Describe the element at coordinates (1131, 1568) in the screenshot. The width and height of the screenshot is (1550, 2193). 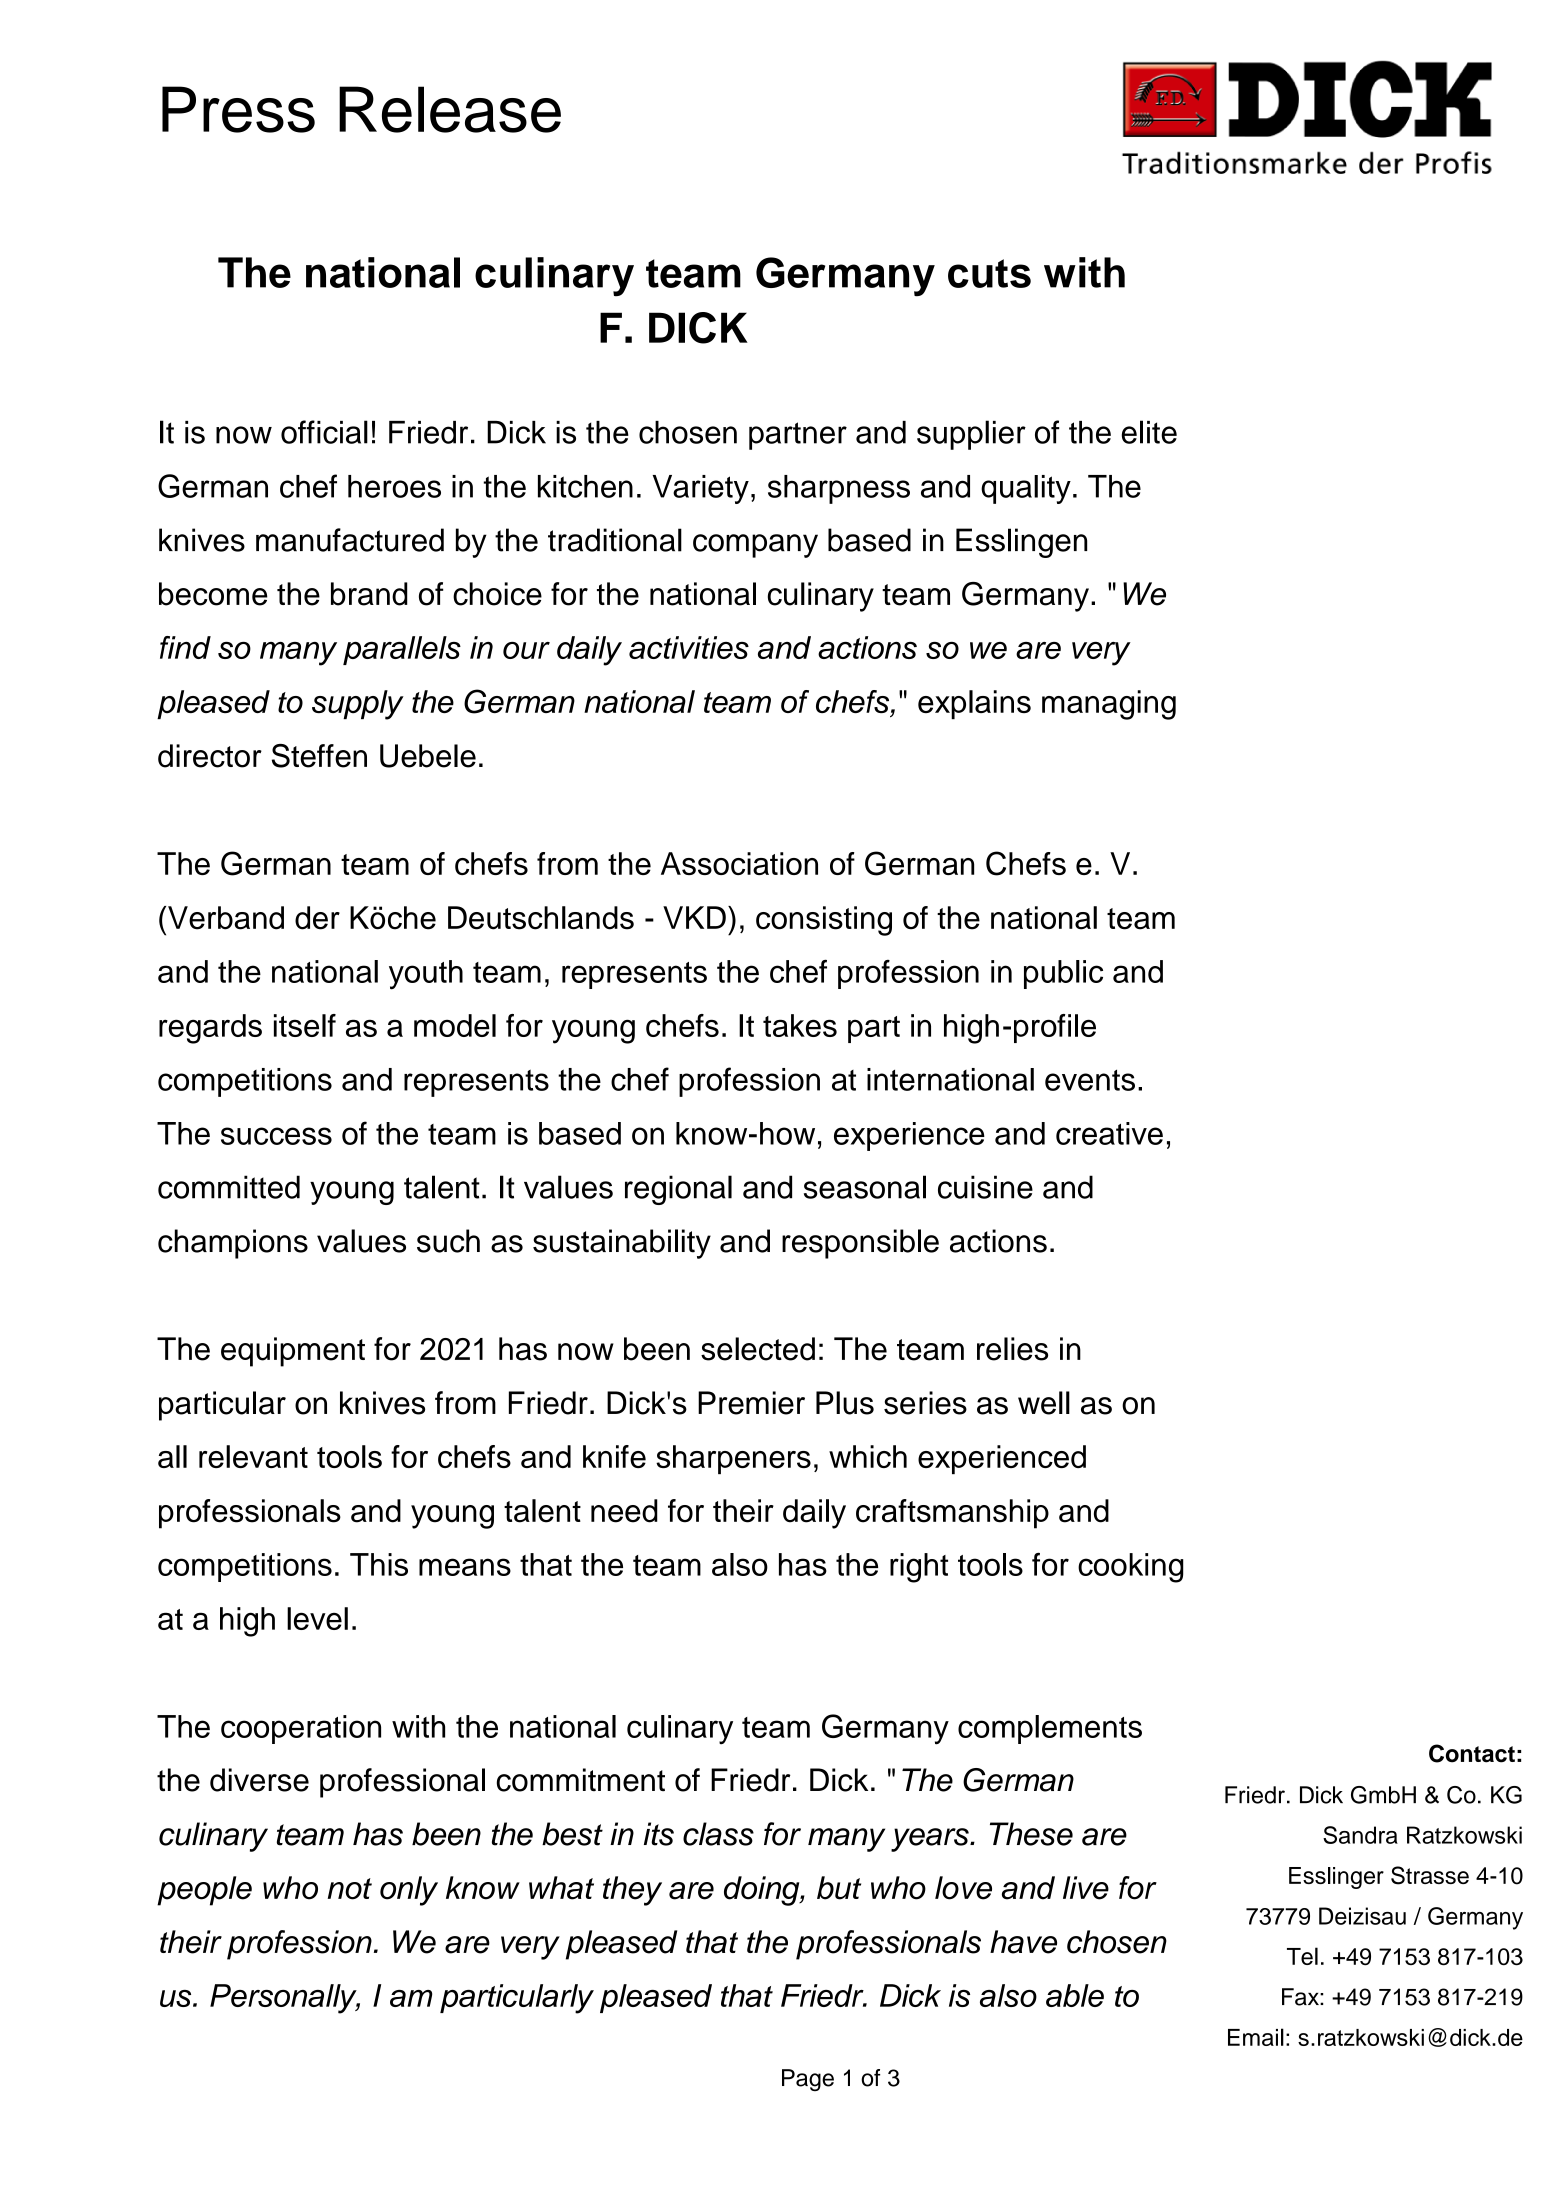
I see `cooking` at that location.
